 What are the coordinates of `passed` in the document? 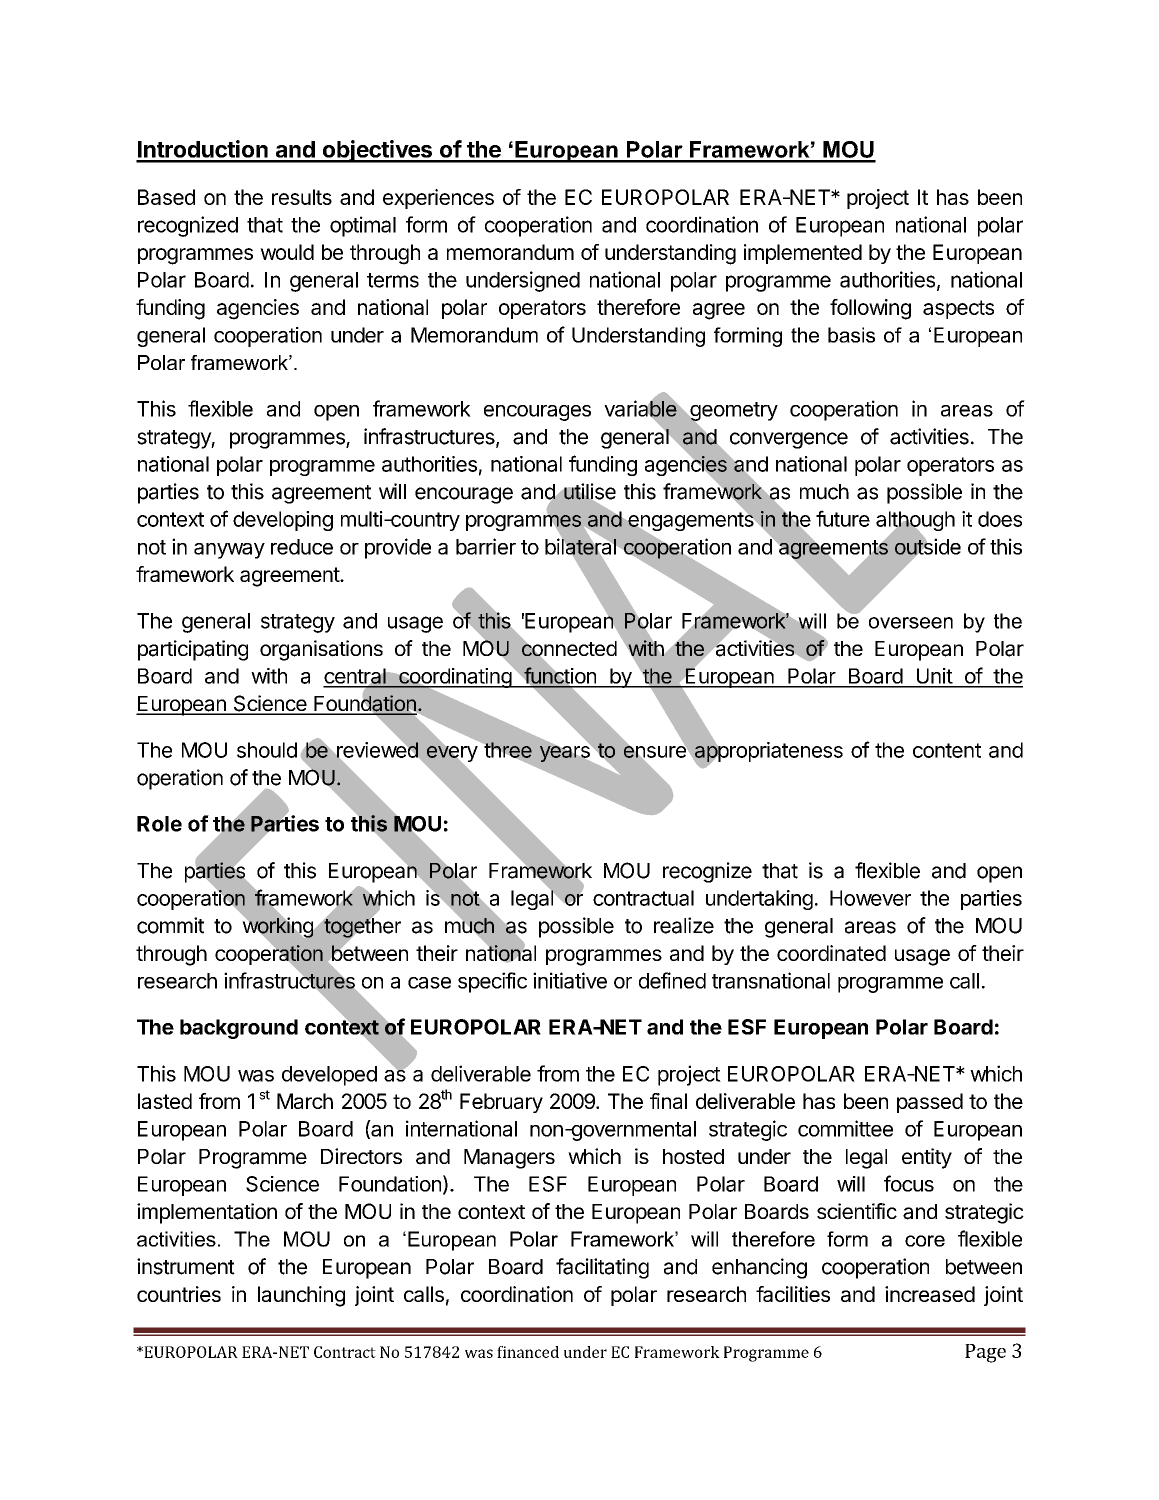 It's located at (930, 1103).
